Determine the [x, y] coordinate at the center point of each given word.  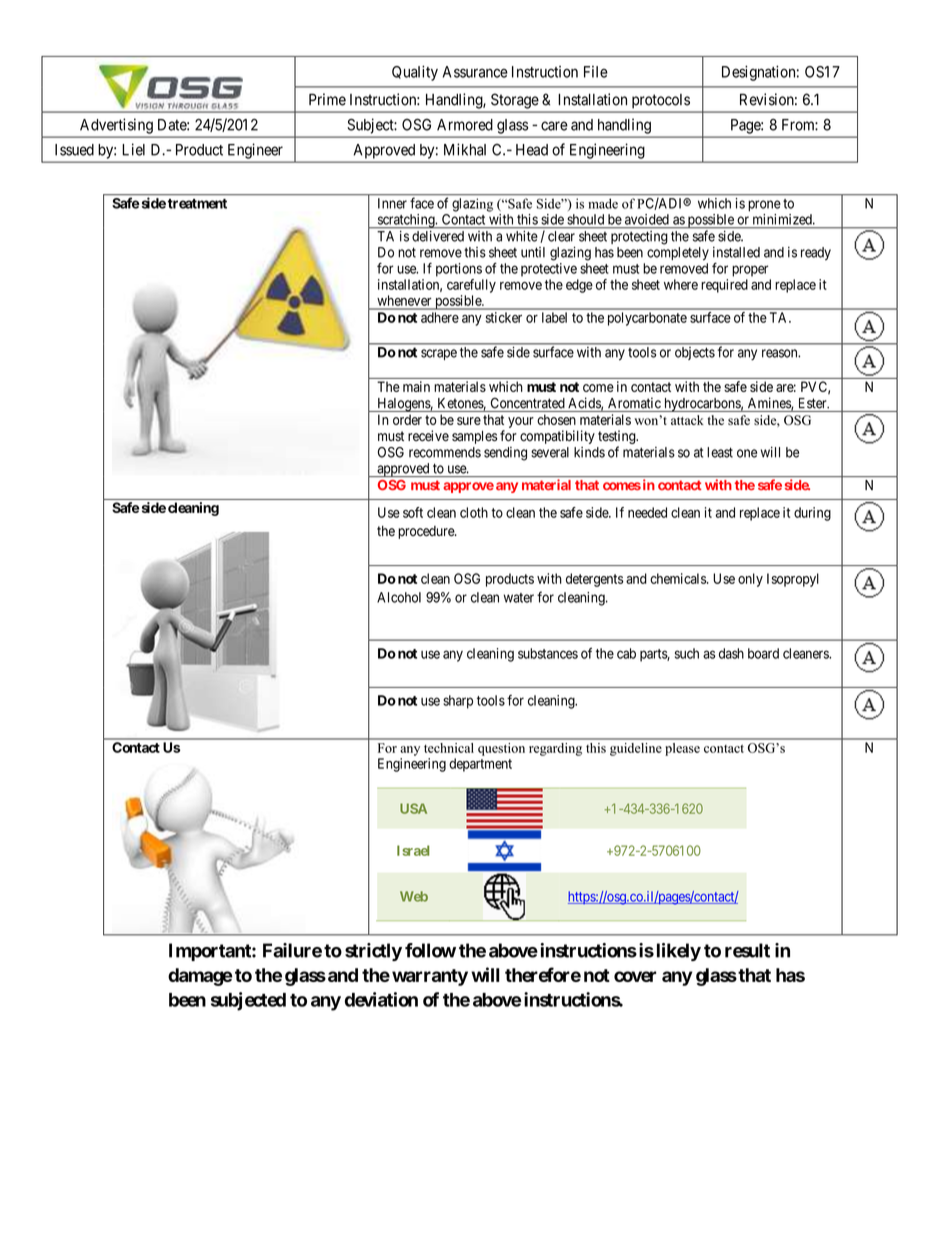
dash [731, 653]
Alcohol [399, 597]
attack [687, 420]
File [596, 72]
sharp [458, 702]
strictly [373, 952]
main [416, 386]
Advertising [116, 126]
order [407, 419]
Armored [465, 125]
